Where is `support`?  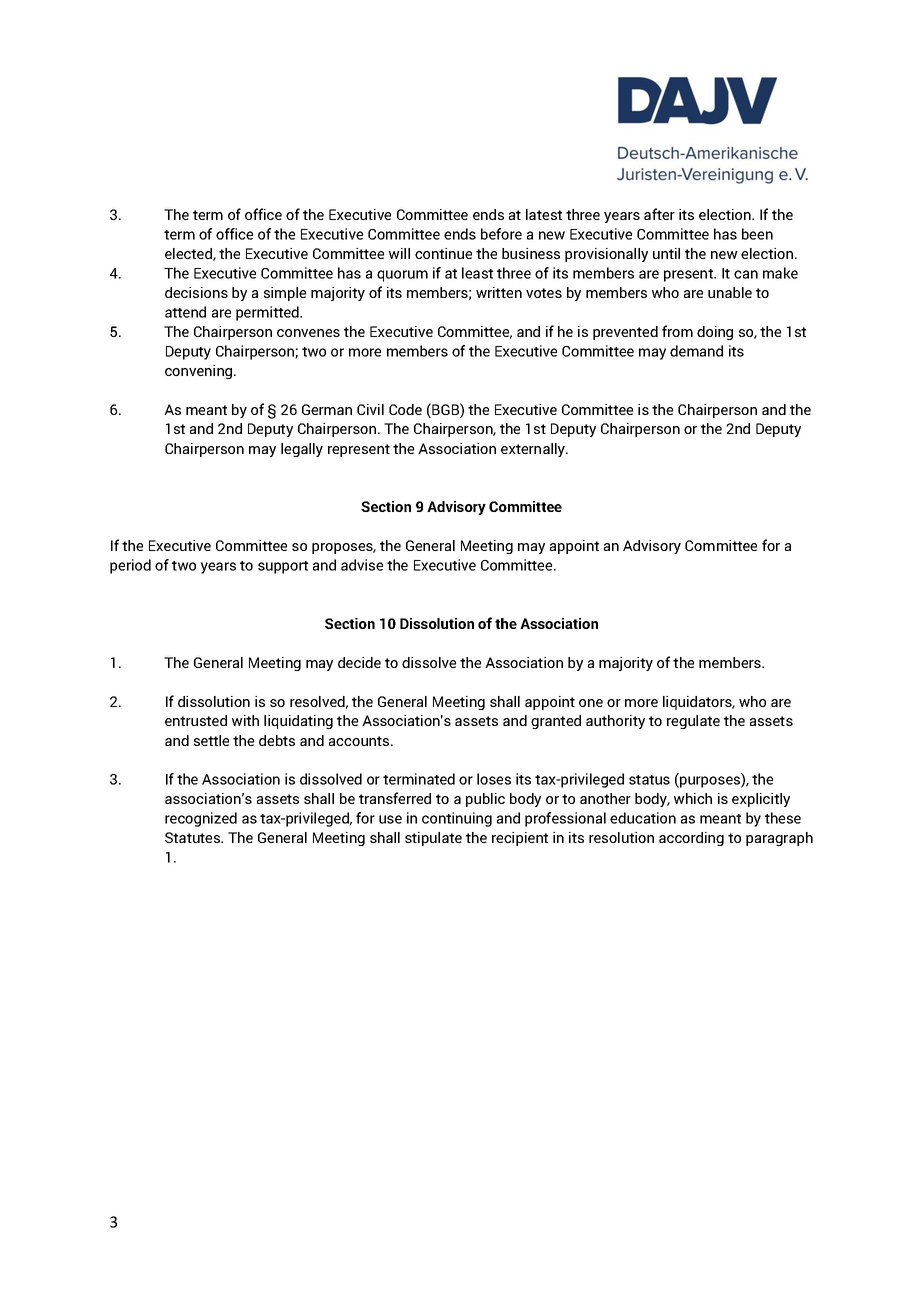 support is located at coordinates (283, 567).
